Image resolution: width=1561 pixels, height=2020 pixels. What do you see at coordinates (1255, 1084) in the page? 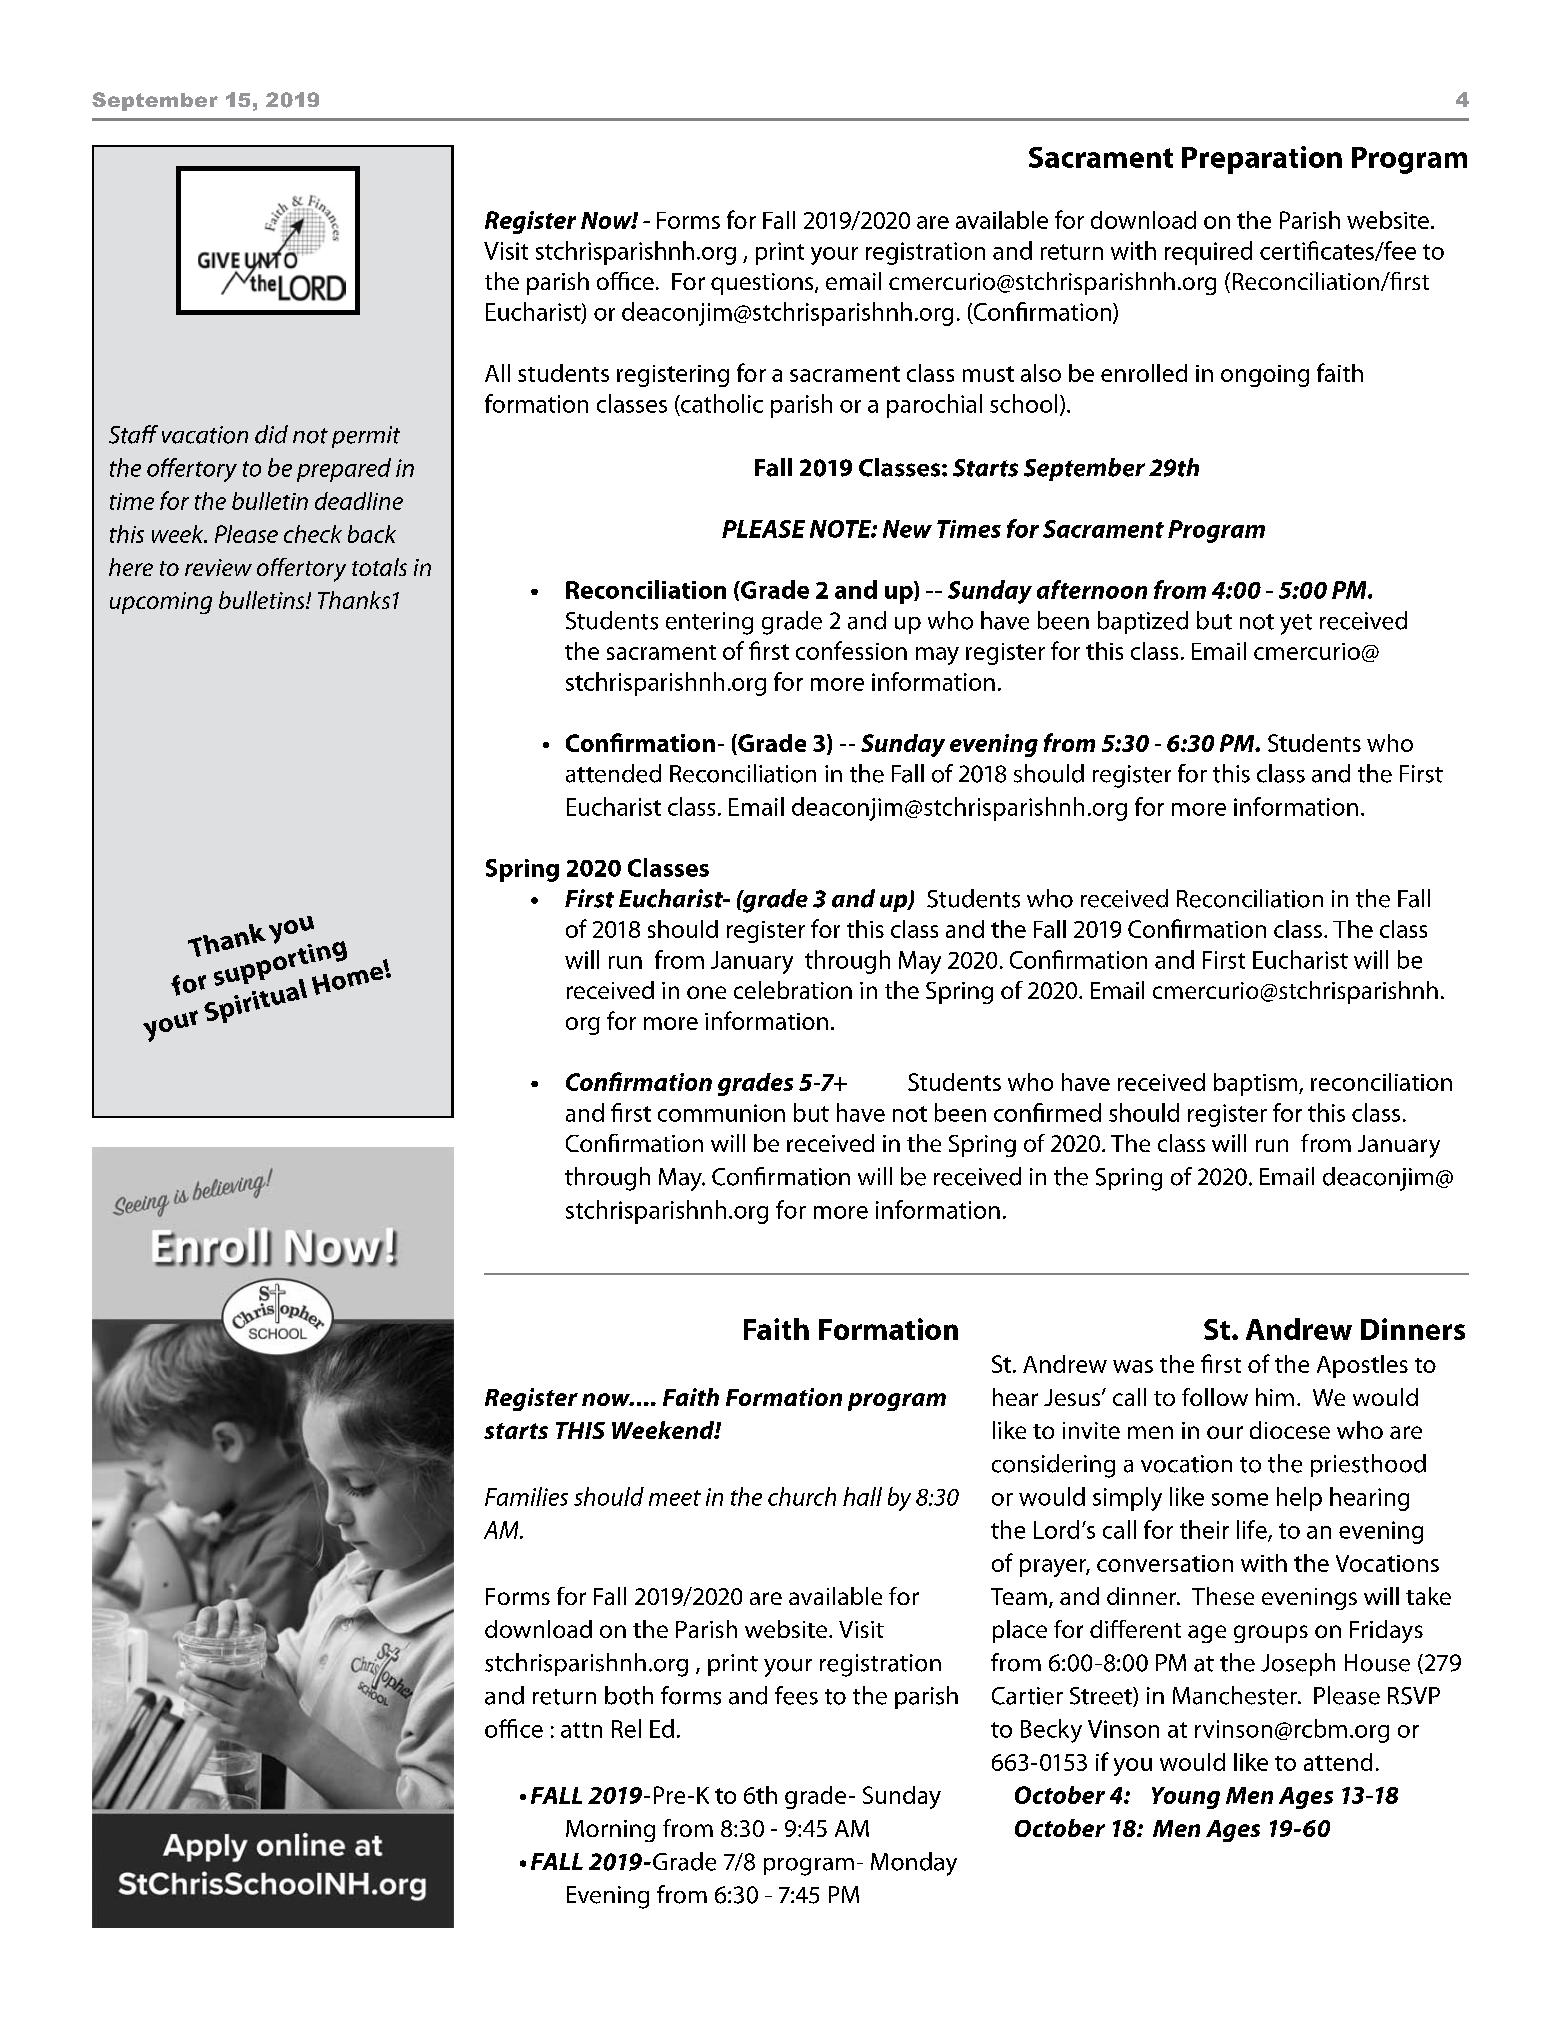
I see `baptism` at bounding box center [1255, 1084].
